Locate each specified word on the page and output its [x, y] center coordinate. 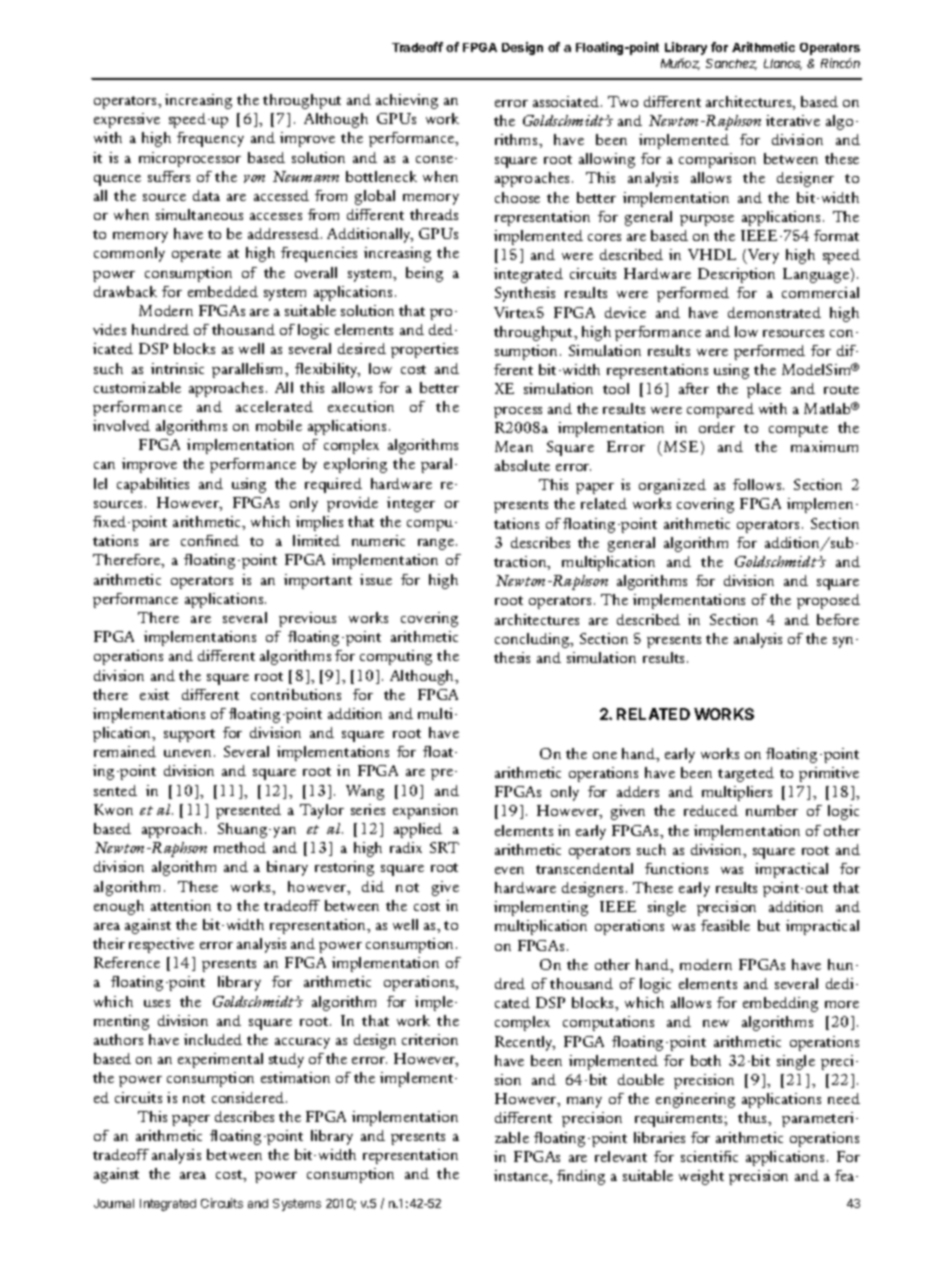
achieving [407, 101]
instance [522, 1177]
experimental [220, 1060]
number [772, 810]
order [717, 427]
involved [121, 425]
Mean [514, 446]
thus [754, 1119]
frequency [210, 139]
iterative [793, 120]
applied [418, 830]
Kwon [113, 809]
